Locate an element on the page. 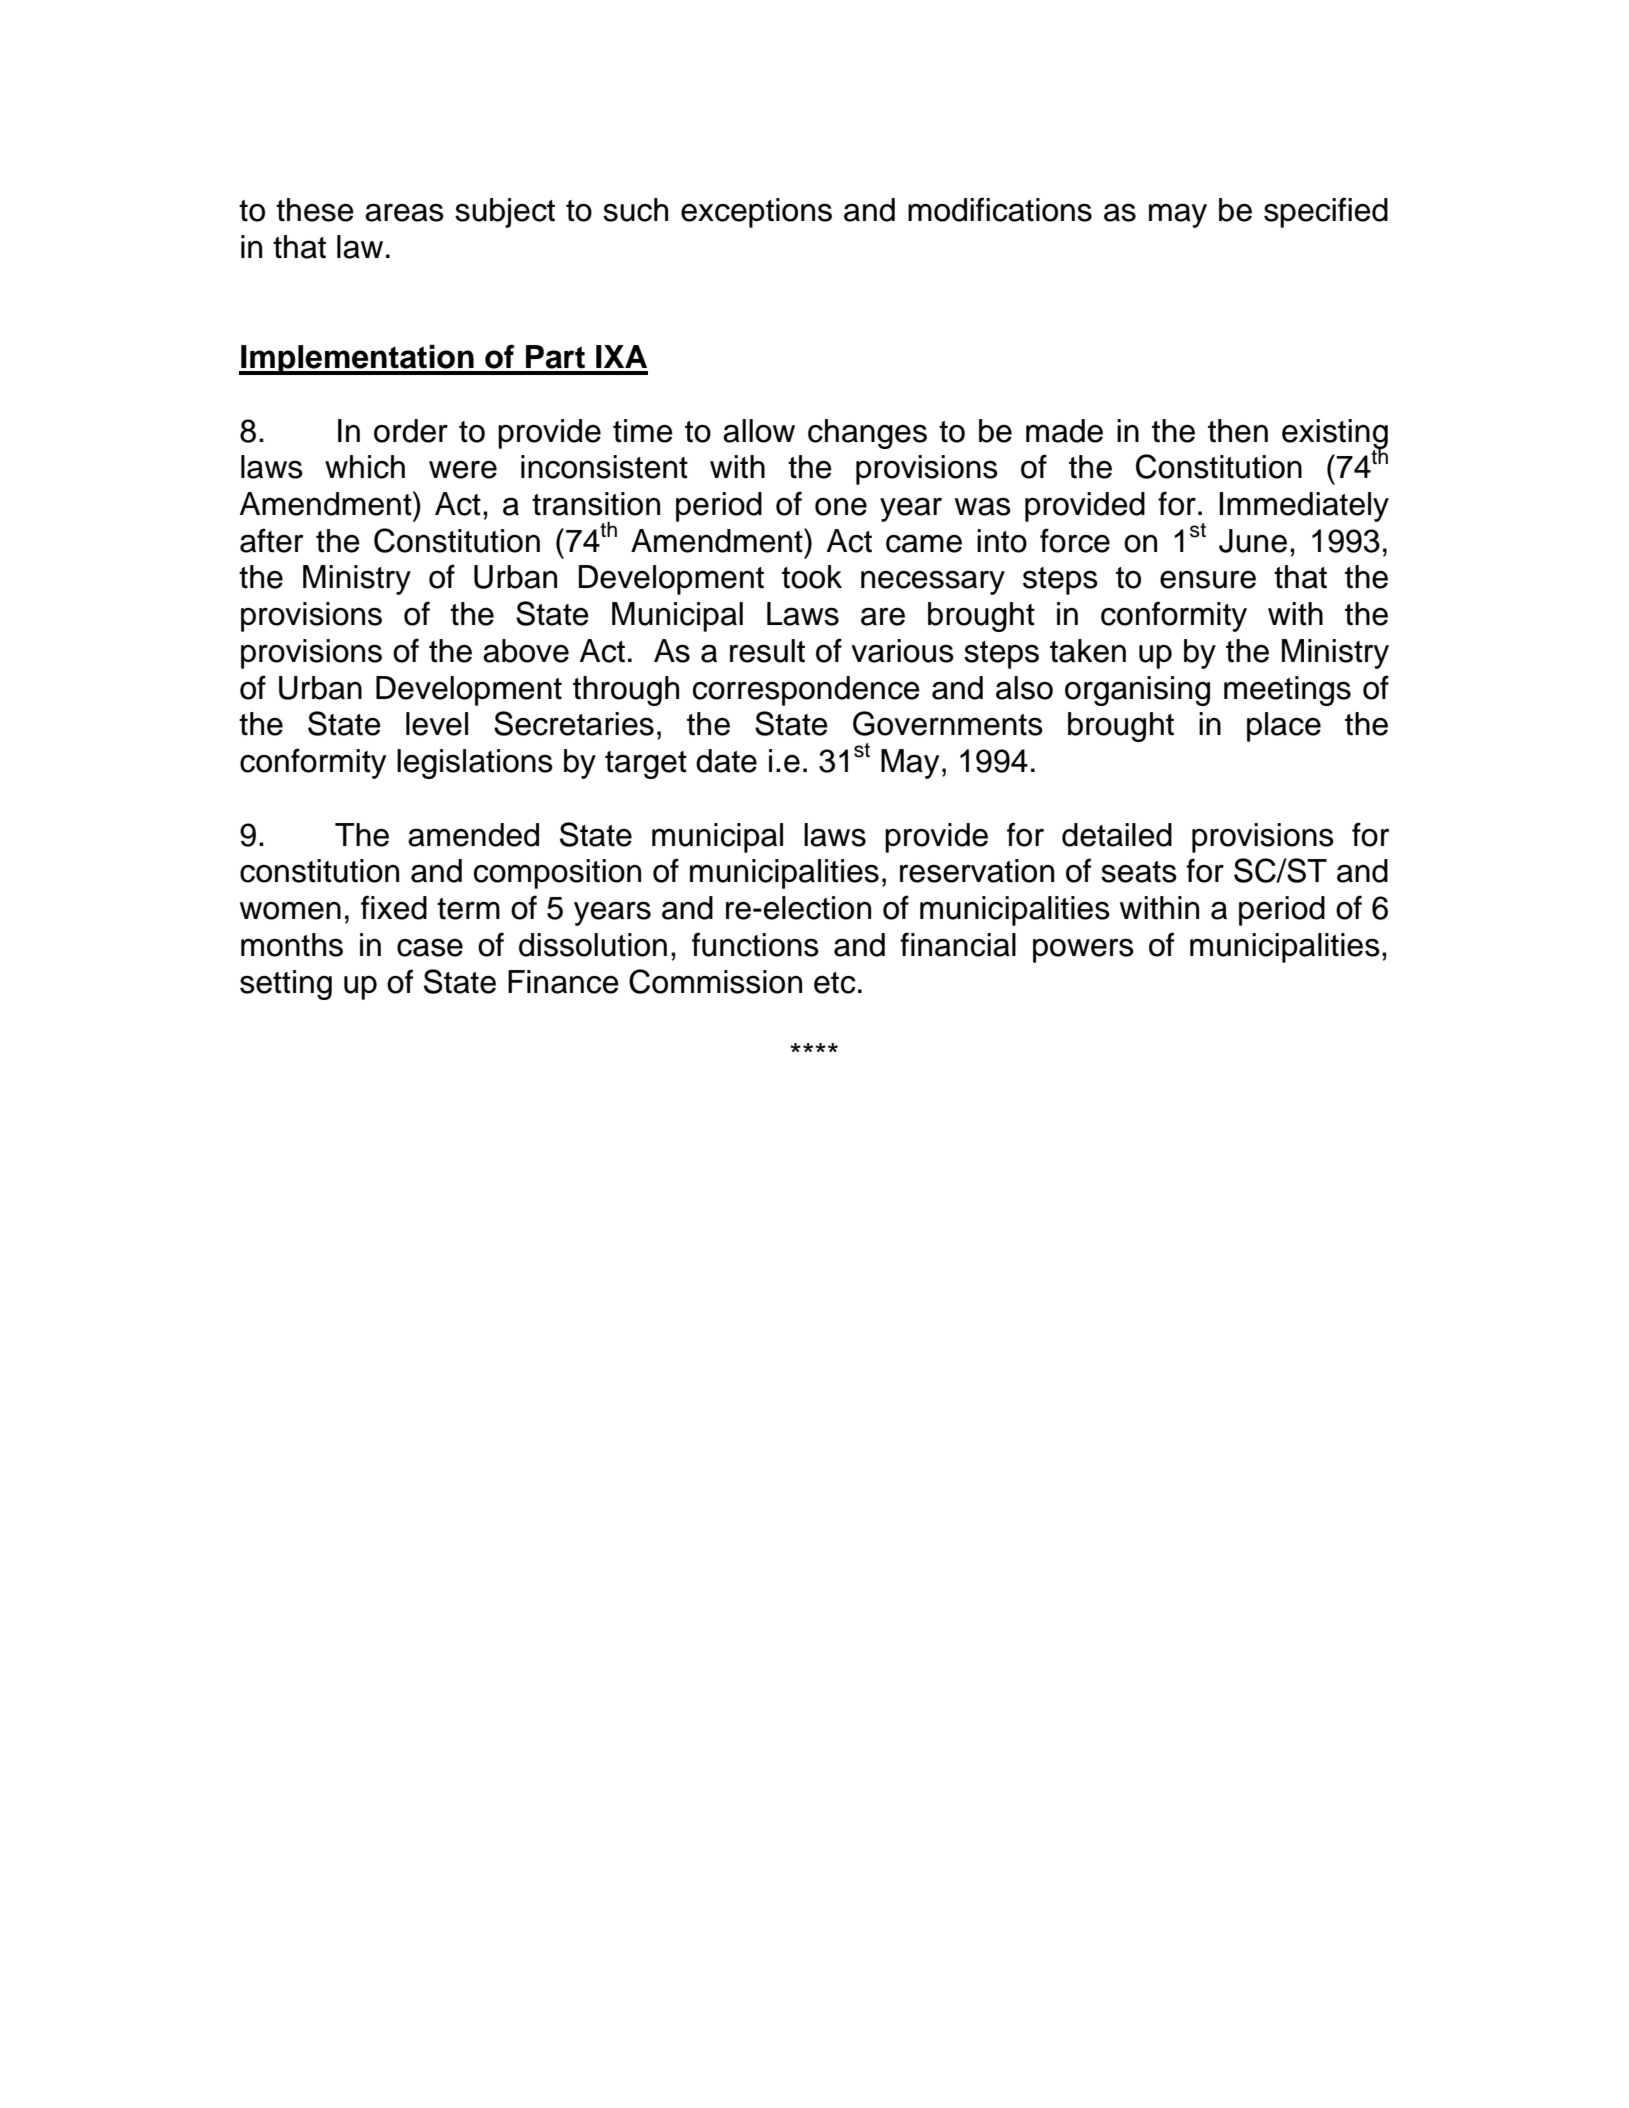  order is located at coordinates (411, 431).
